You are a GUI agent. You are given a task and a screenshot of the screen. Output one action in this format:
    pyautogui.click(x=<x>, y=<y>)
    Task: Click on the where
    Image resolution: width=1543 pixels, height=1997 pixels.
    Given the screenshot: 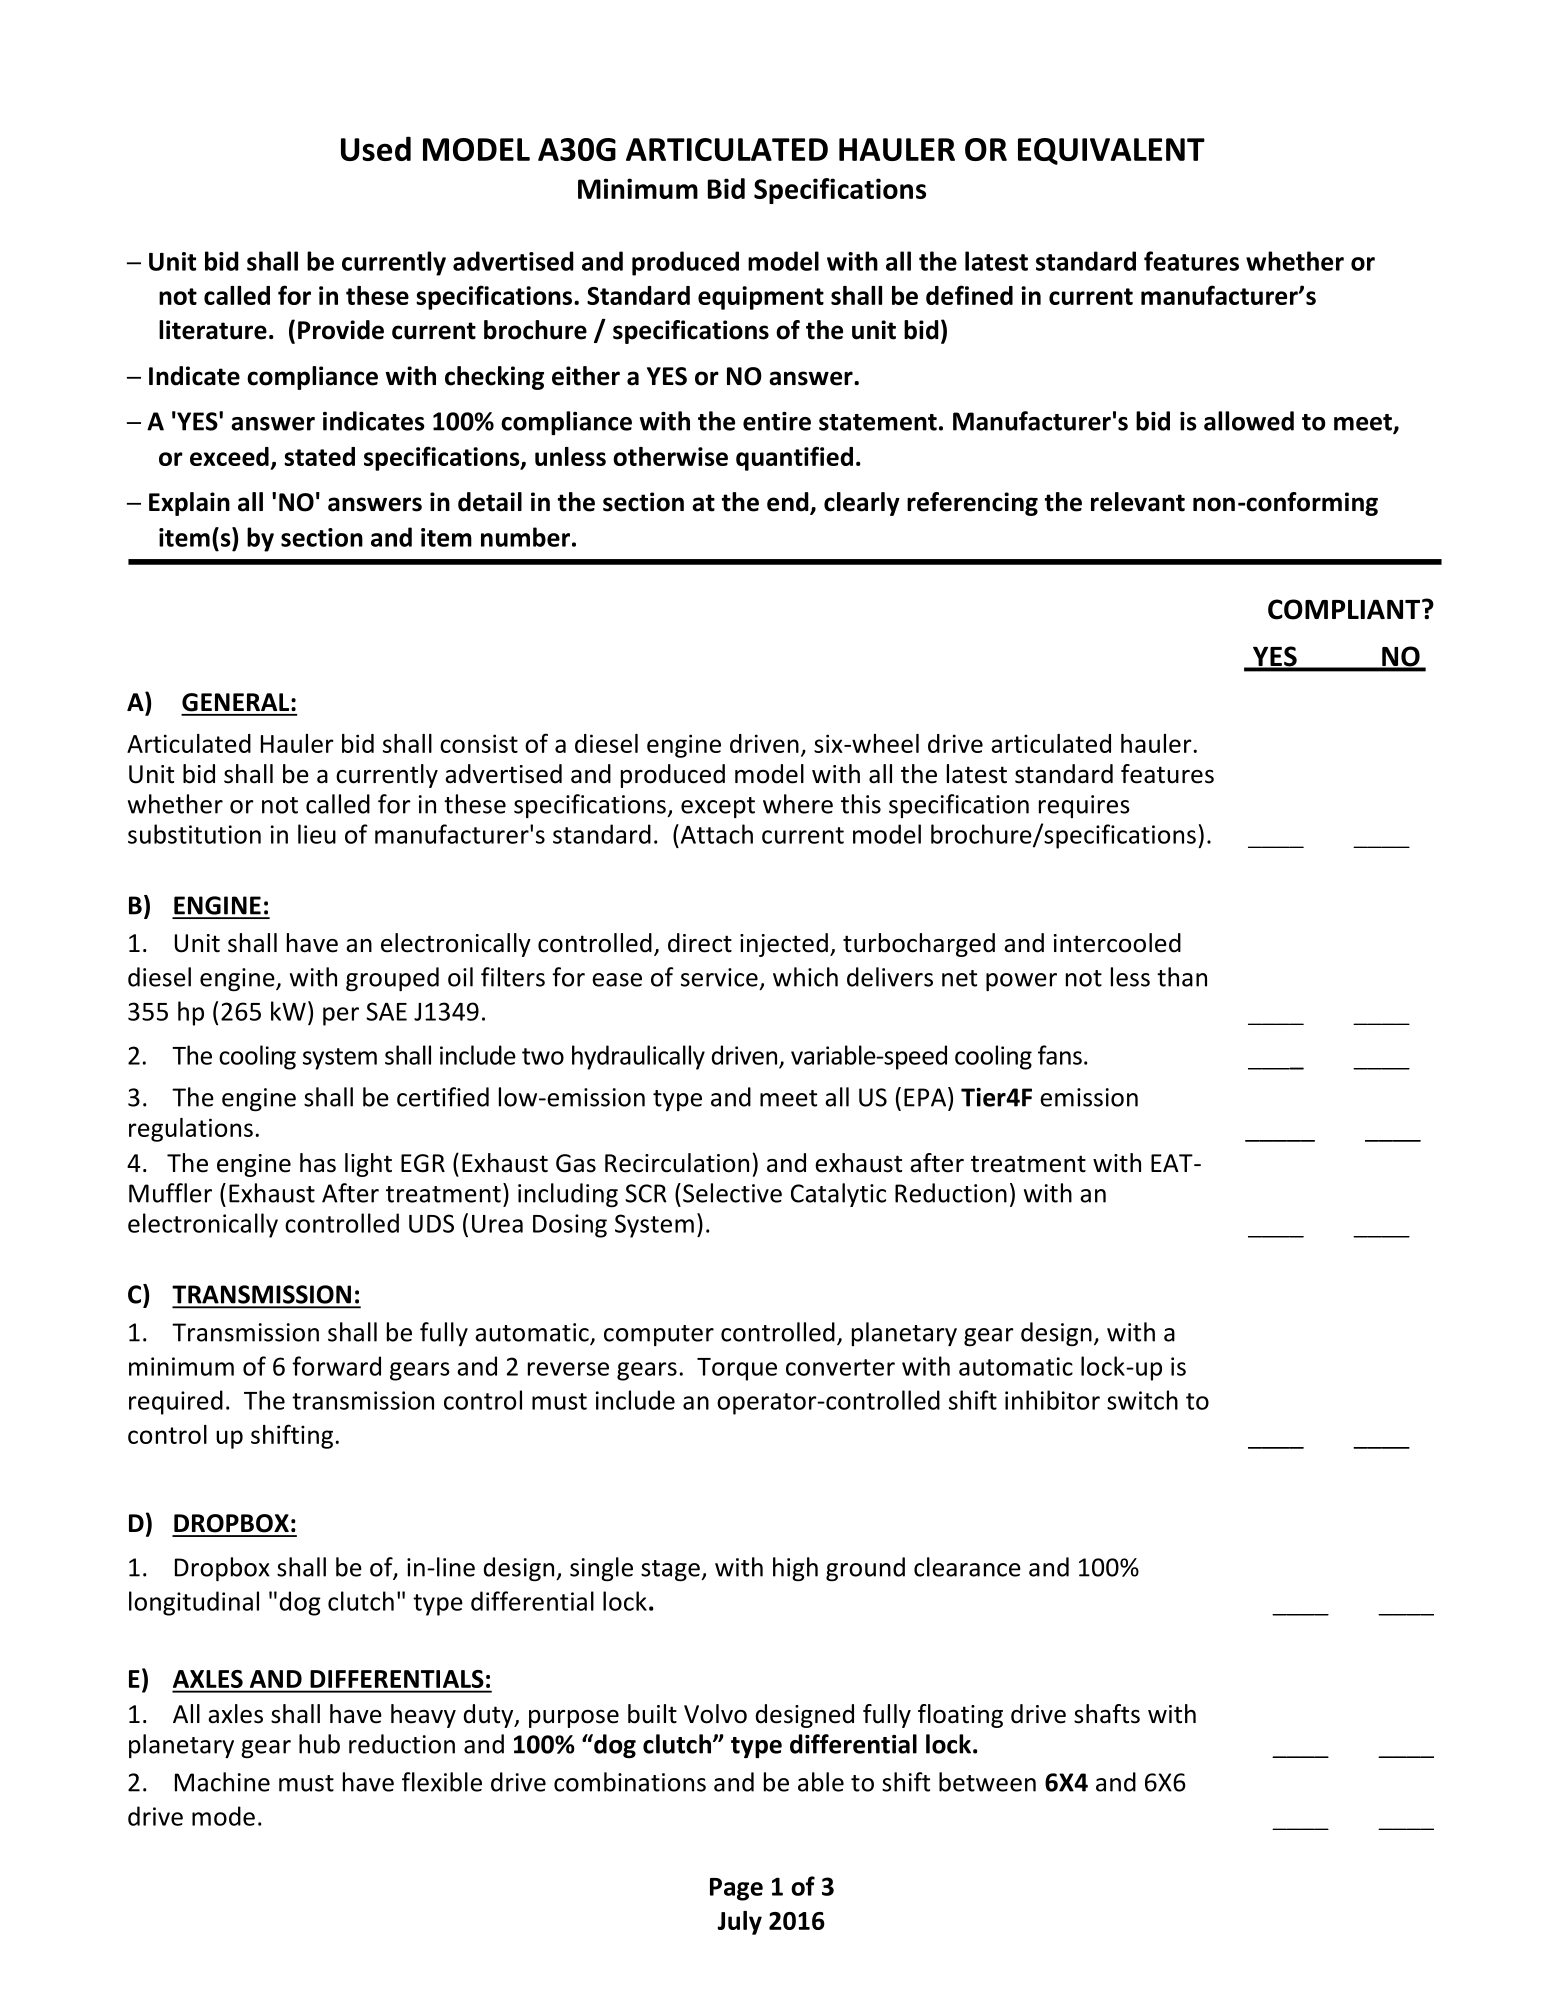 What is the action you would take?
    pyautogui.click(x=798, y=804)
